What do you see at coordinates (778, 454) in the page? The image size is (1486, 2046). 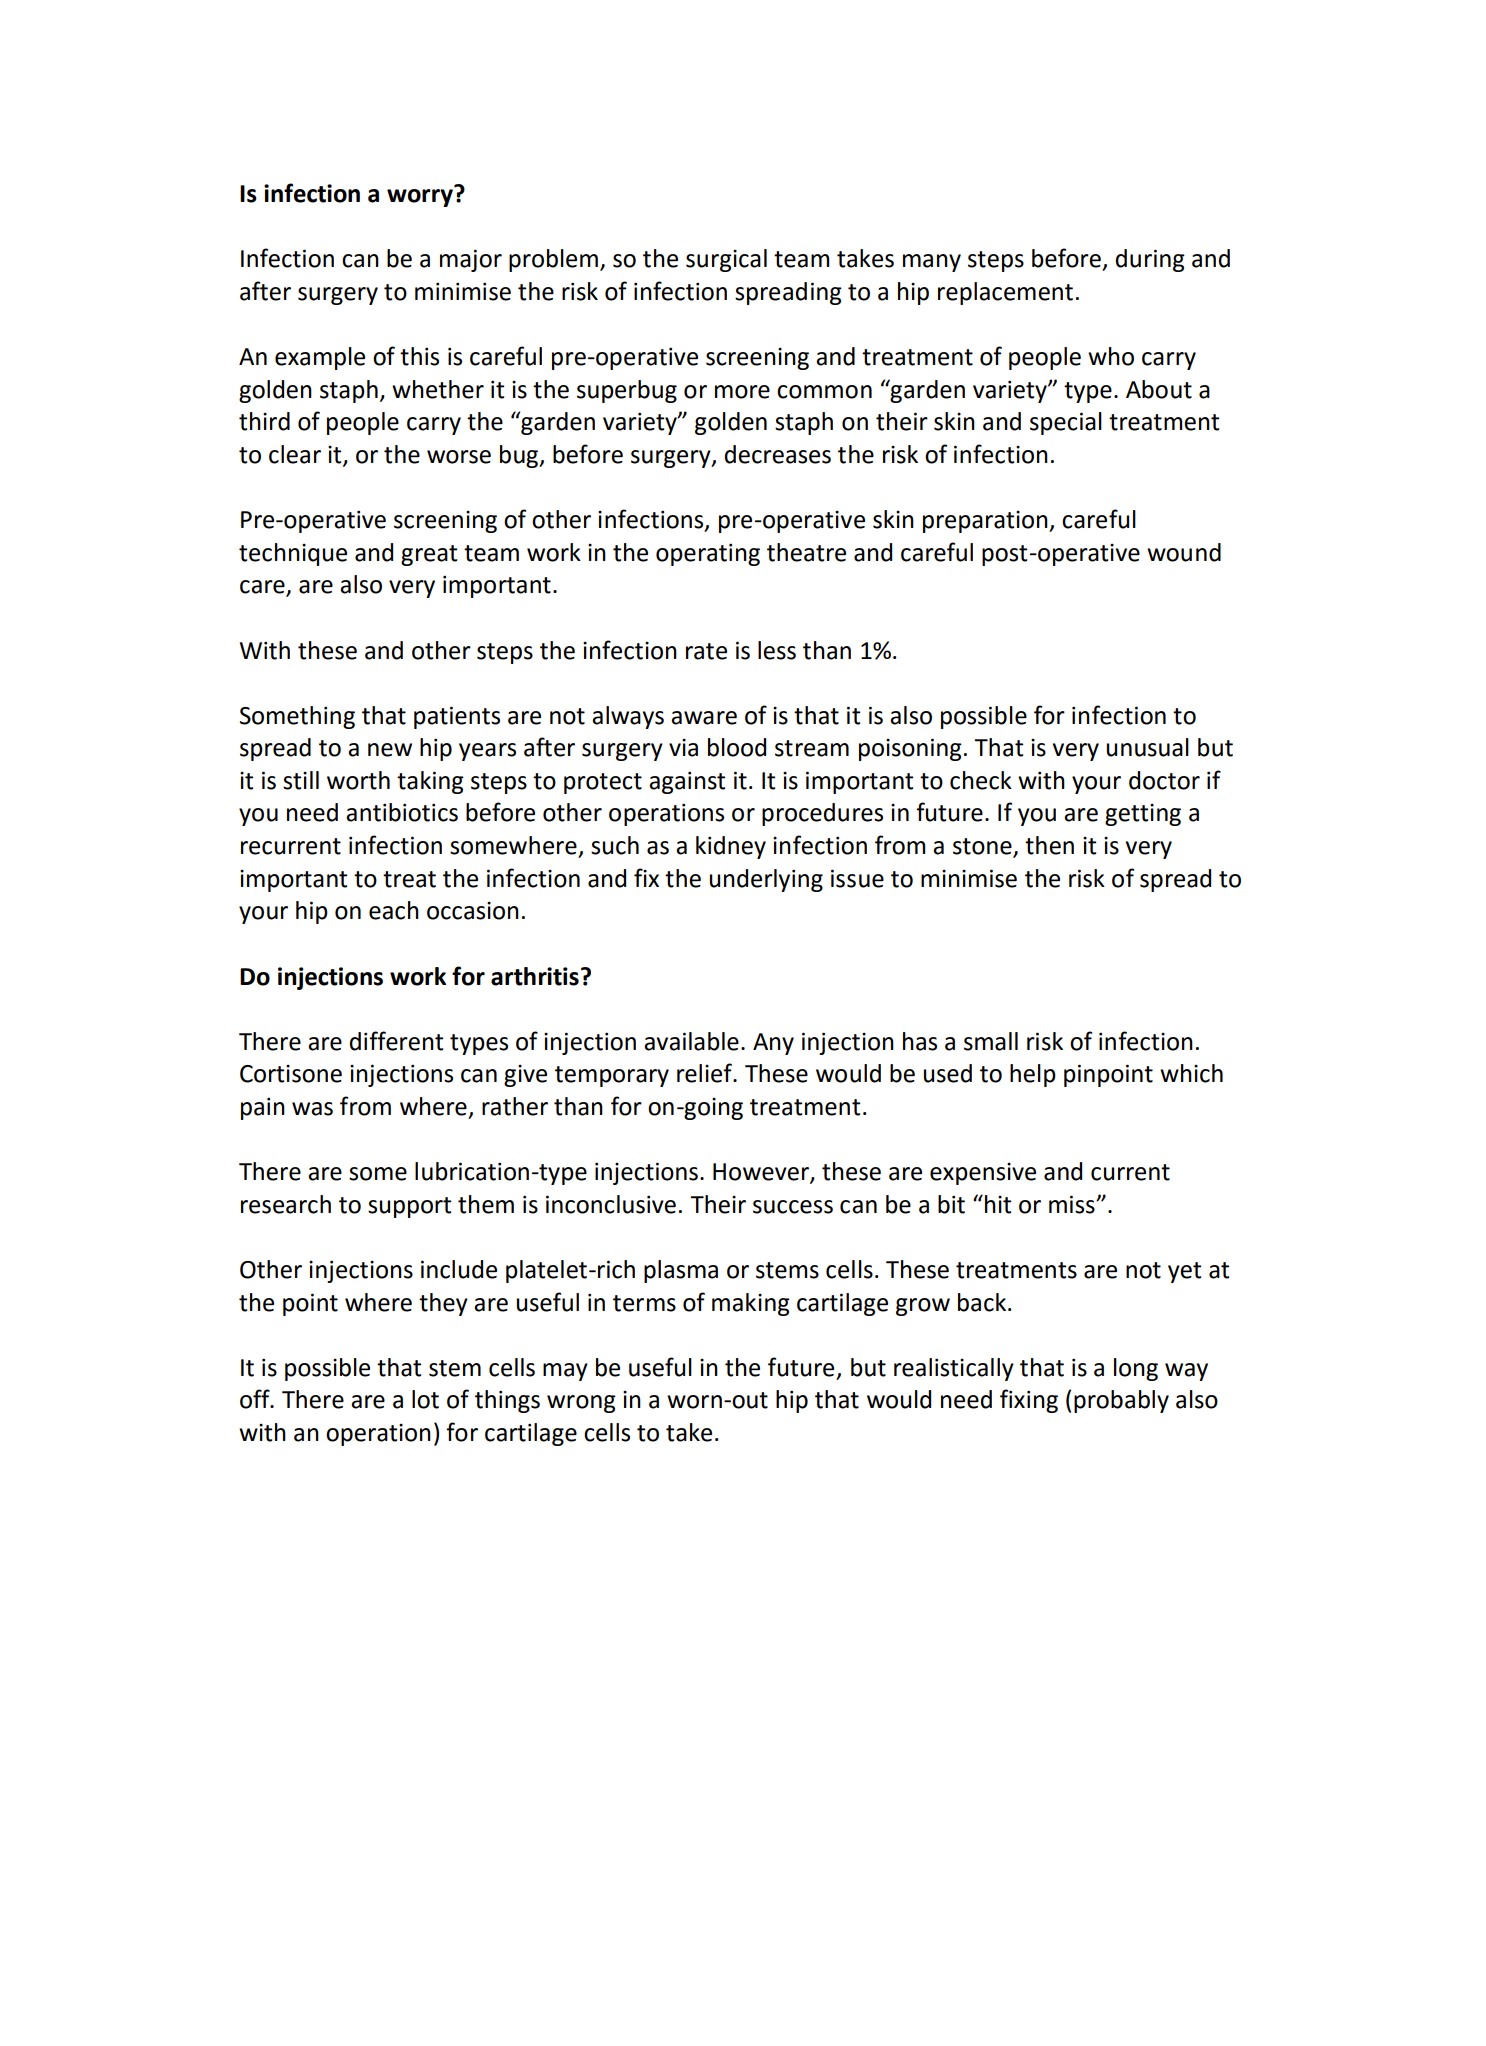 I see `decreases` at bounding box center [778, 454].
